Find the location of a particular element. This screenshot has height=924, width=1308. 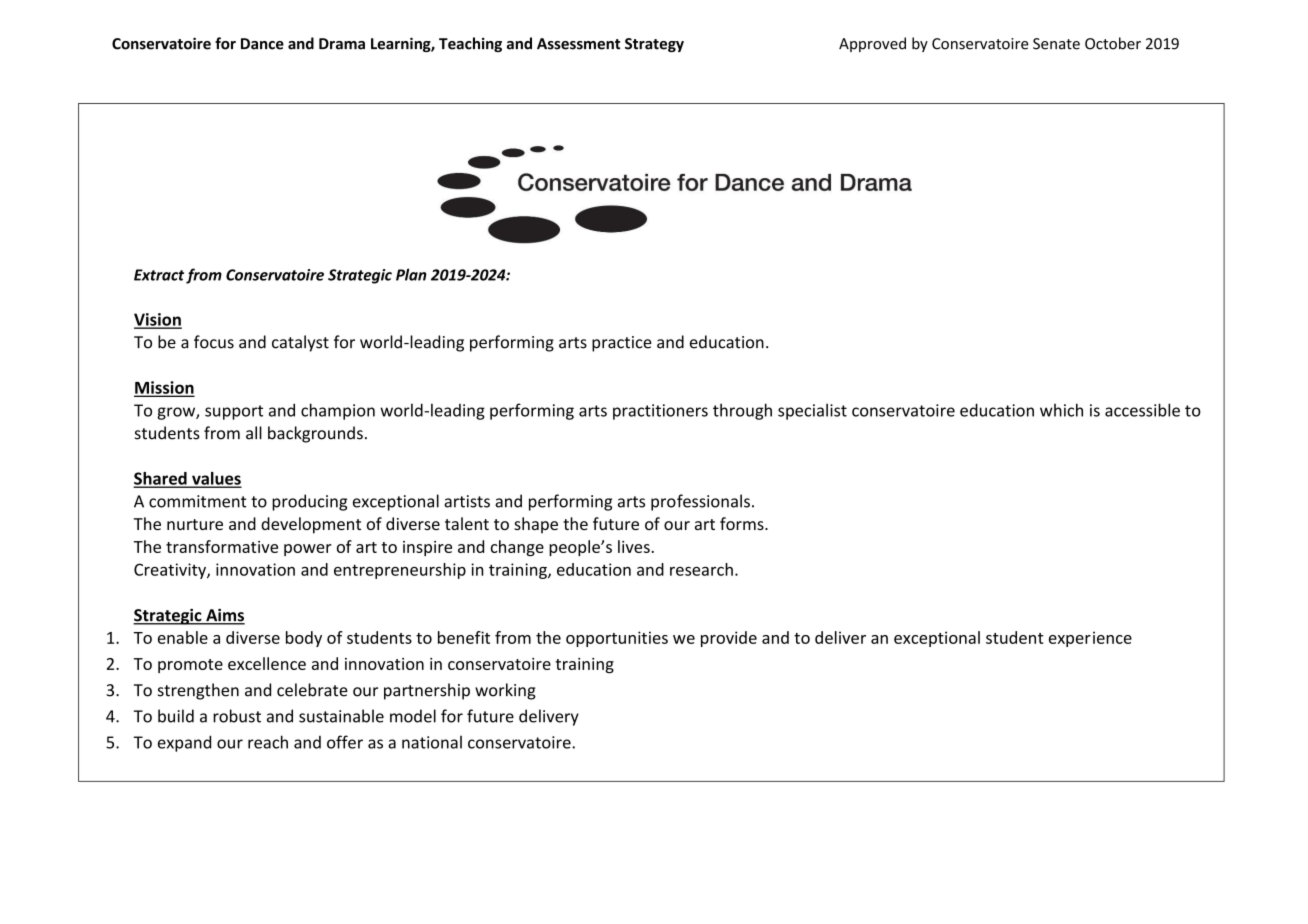

Strategy is located at coordinates (654, 45).
